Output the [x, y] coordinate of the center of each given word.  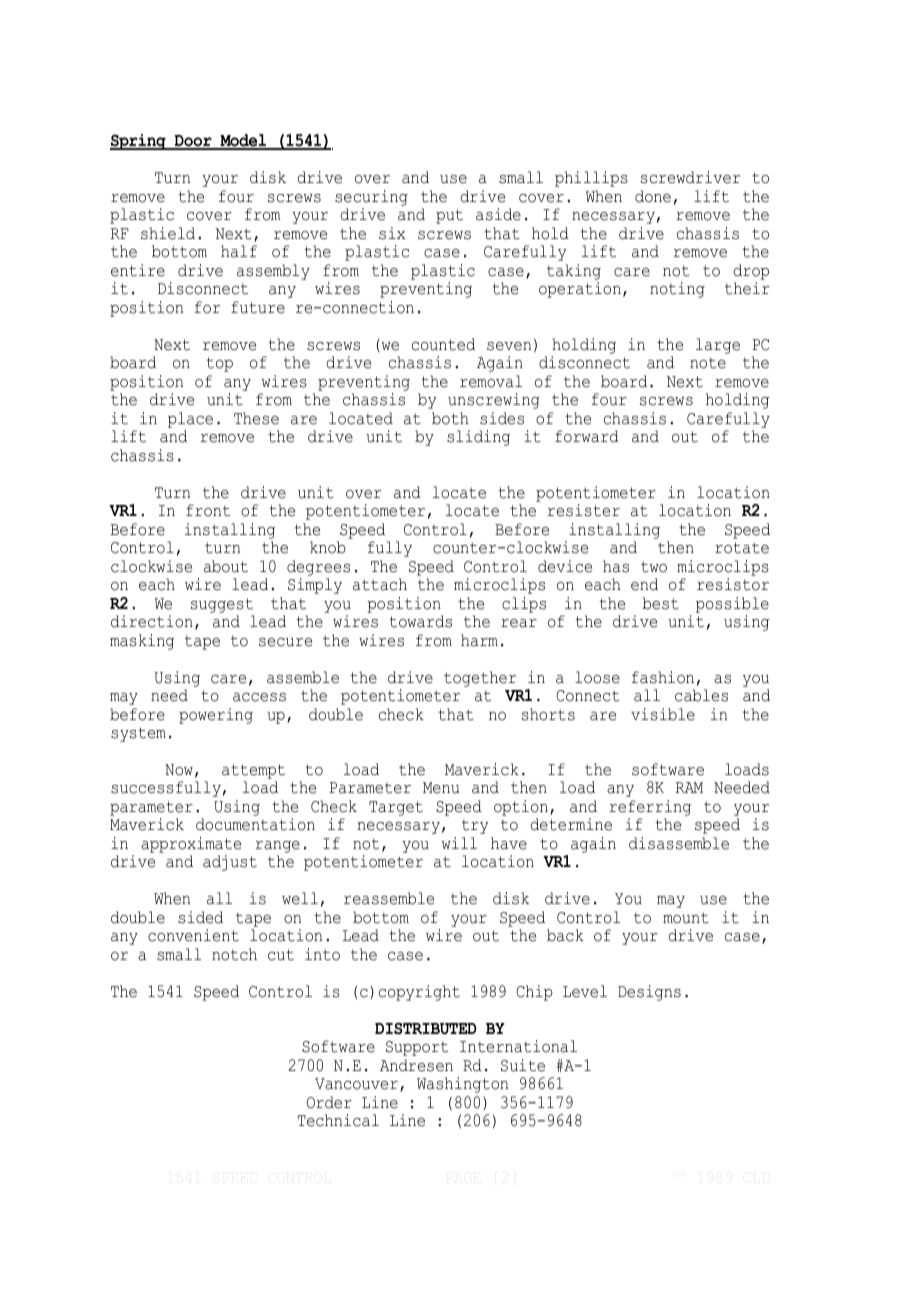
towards [421, 621]
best [660, 603]
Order [329, 1102]
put [449, 216]
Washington [462, 1085]
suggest [222, 605]
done [653, 196]
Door [193, 142]
